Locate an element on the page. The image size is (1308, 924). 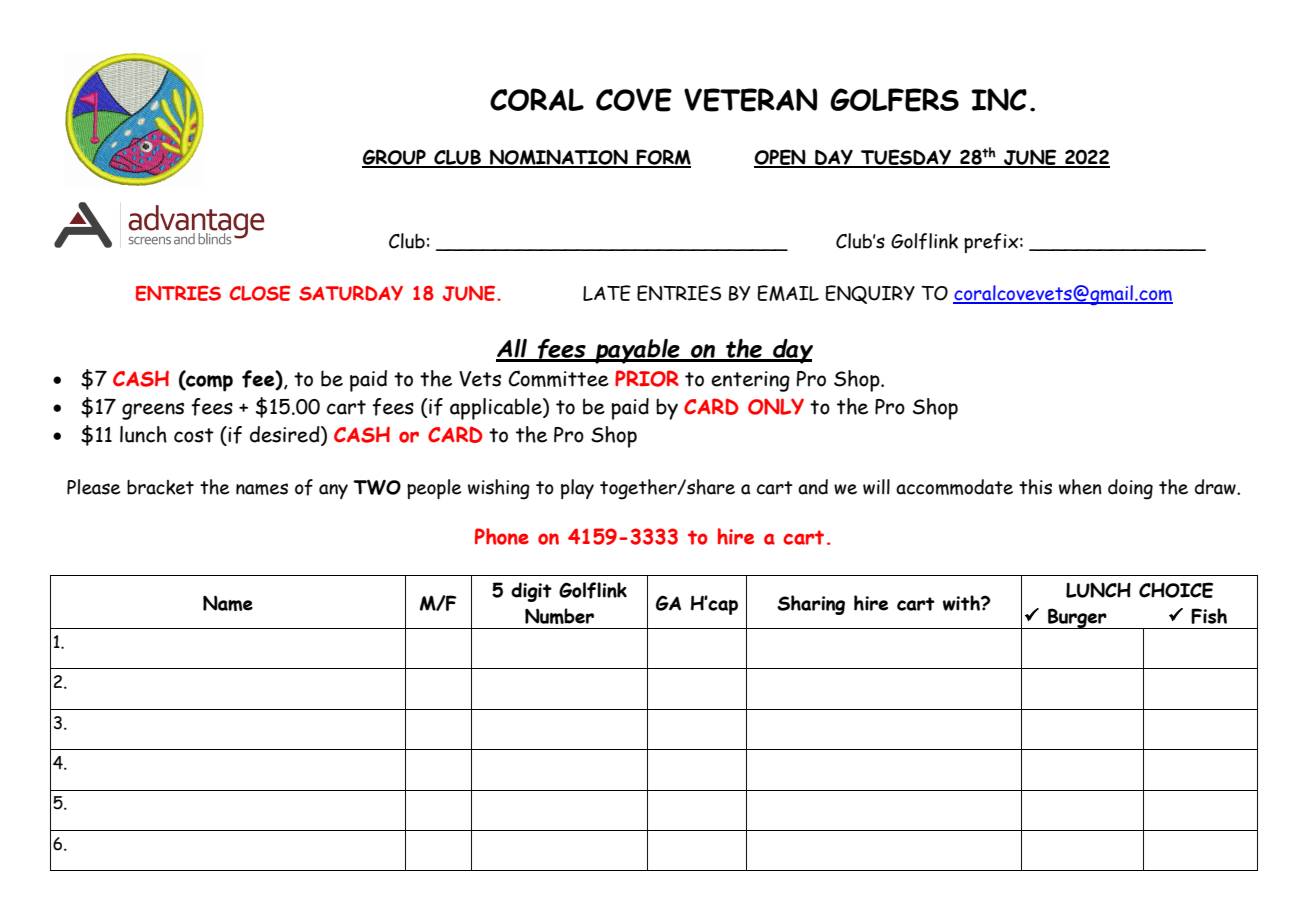
INC is located at coordinates (999, 99).
